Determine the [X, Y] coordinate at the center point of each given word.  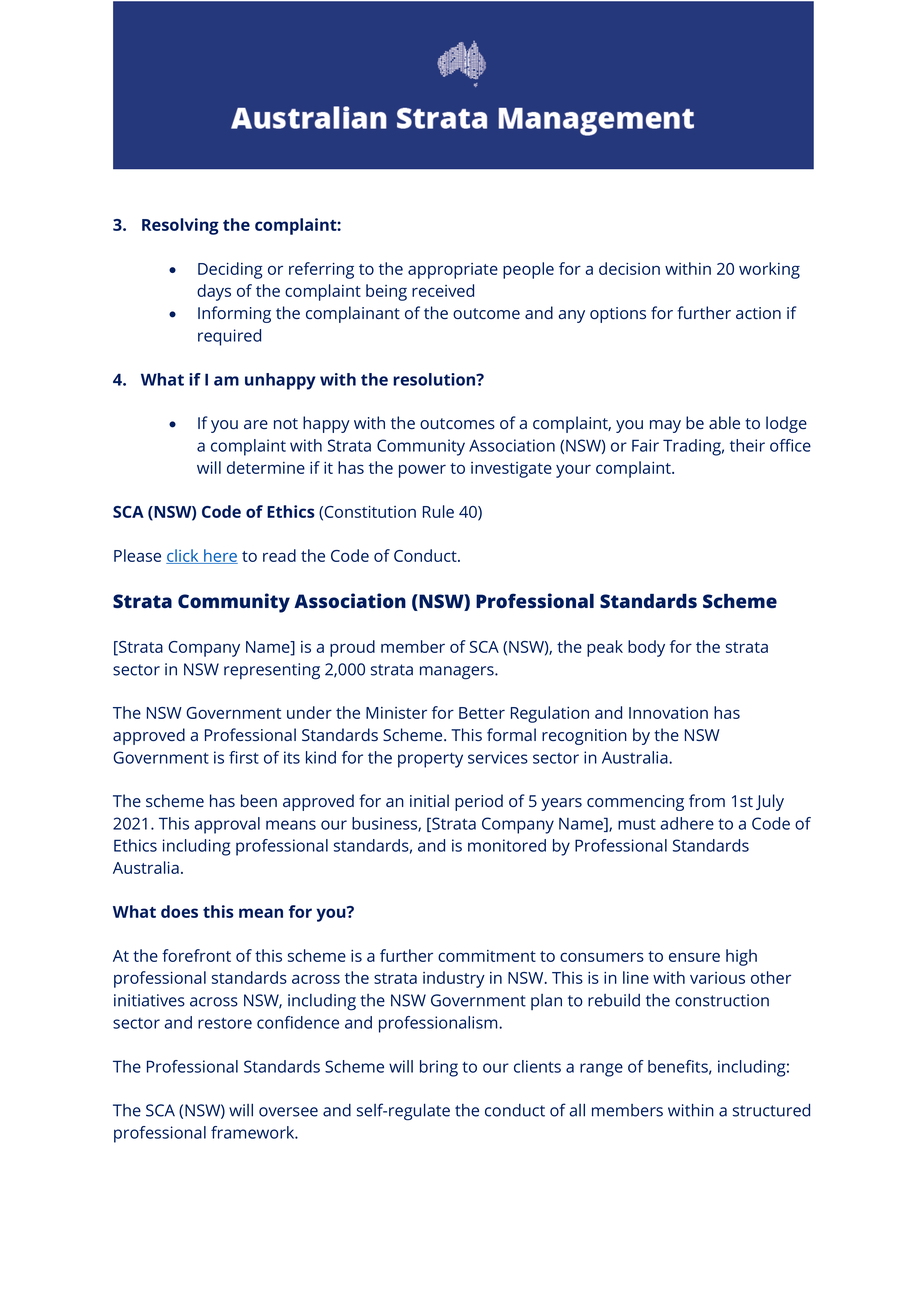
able [724, 422]
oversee [288, 1112]
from [707, 800]
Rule [438, 511]
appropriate [453, 271]
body [646, 648]
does [179, 911]
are [256, 424]
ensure [694, 957]
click [183, 556]
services [498, 757]
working [769, 270]
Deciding [230, 270]
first [244, 757]
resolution [435, 379]
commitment [487, 956]
